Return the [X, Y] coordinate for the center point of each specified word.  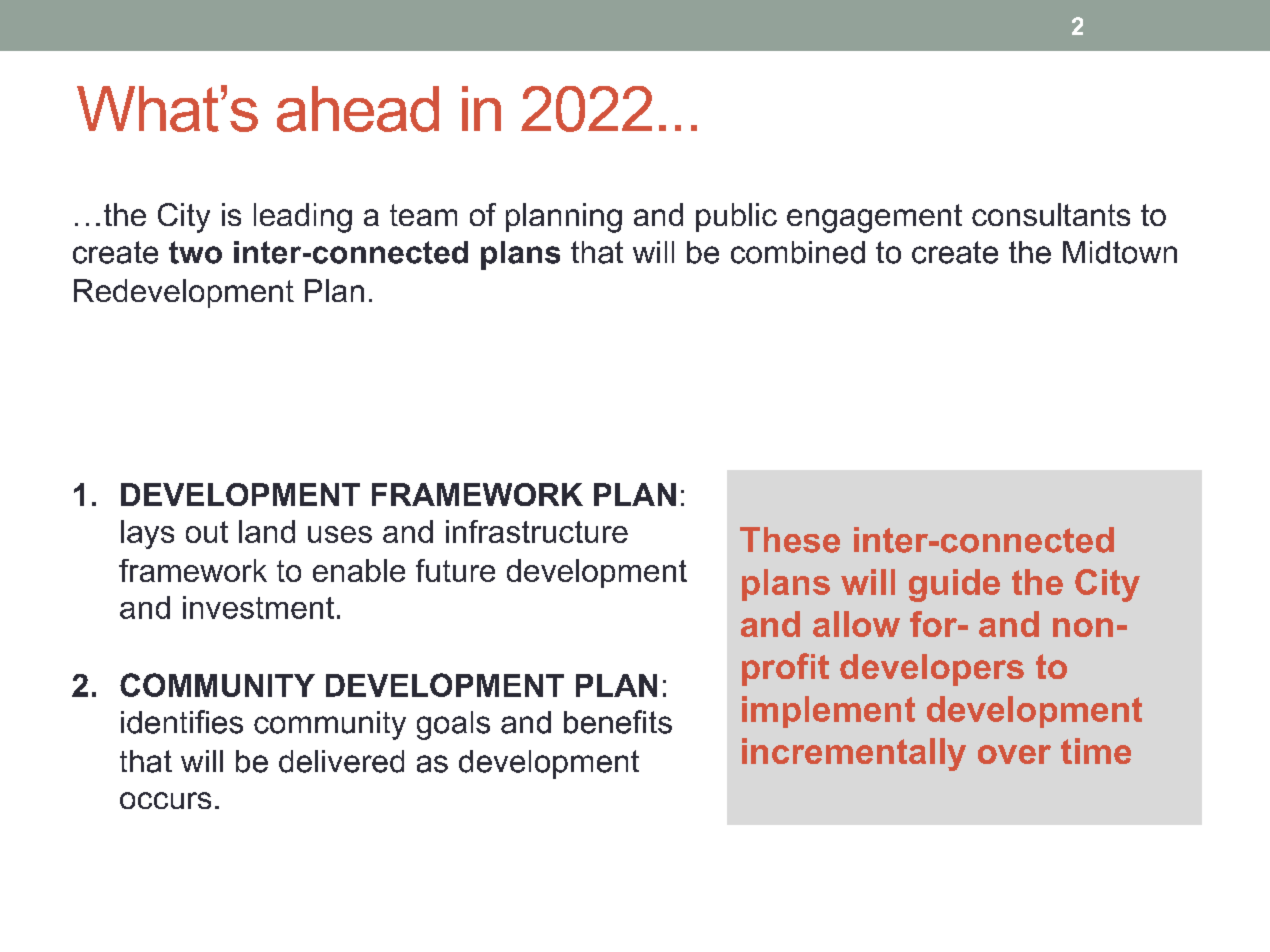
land [267, 531]
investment [258, 607]
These [790, 540]
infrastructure [537, 531]
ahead [358, 109]
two [195, 252]
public [736, 217]
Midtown [1120, 252]
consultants [1051, 214]
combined [798, 252]
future [455, 570]
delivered [341, 761]
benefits [618, 722]
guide [954, 585]
